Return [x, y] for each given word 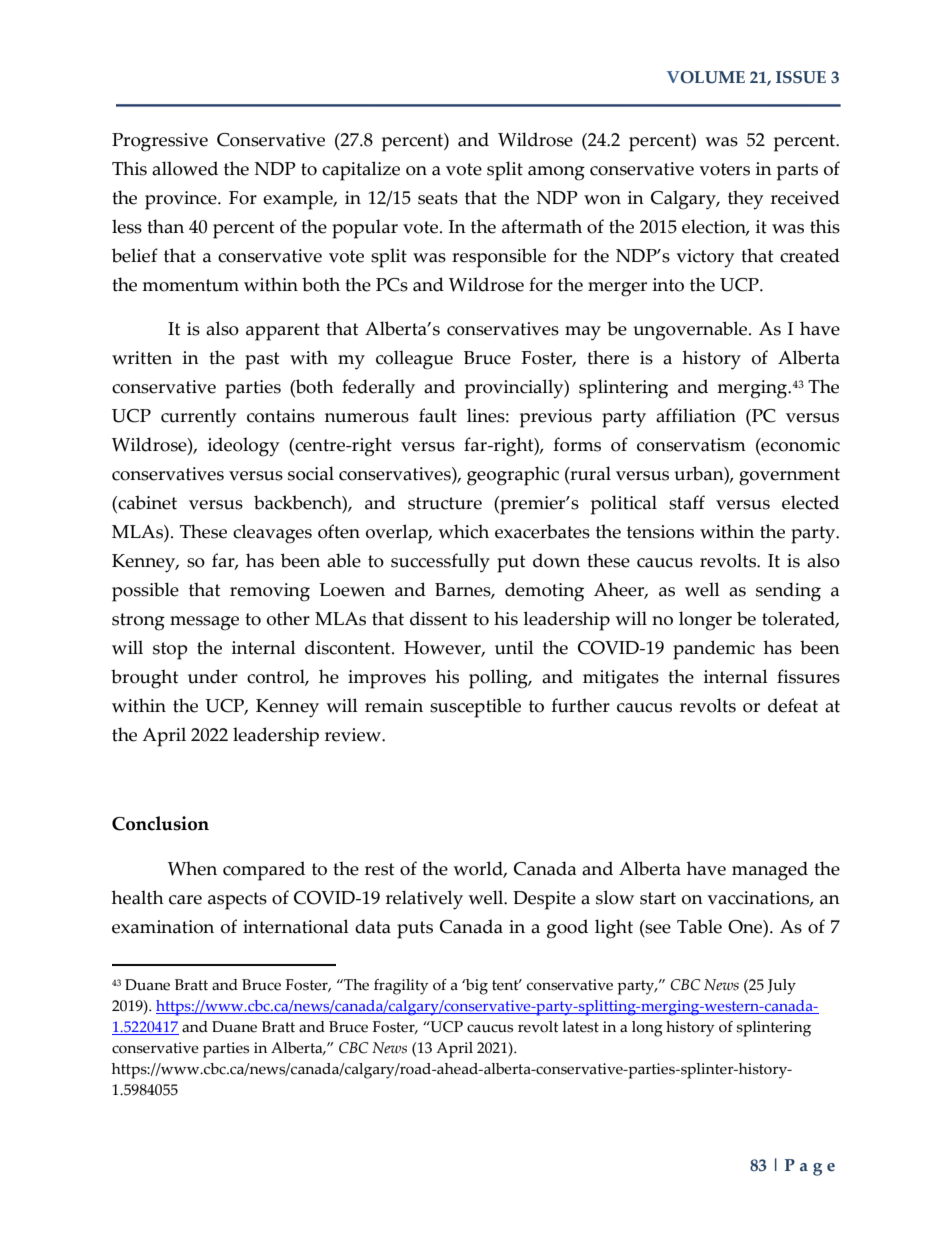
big [476, 987]
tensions [660, 532]
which [463, 531]
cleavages [272, 534]
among [556, 173]
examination [163, 927]
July [781, 987]
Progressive [160, 142]
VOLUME [706, 77]
